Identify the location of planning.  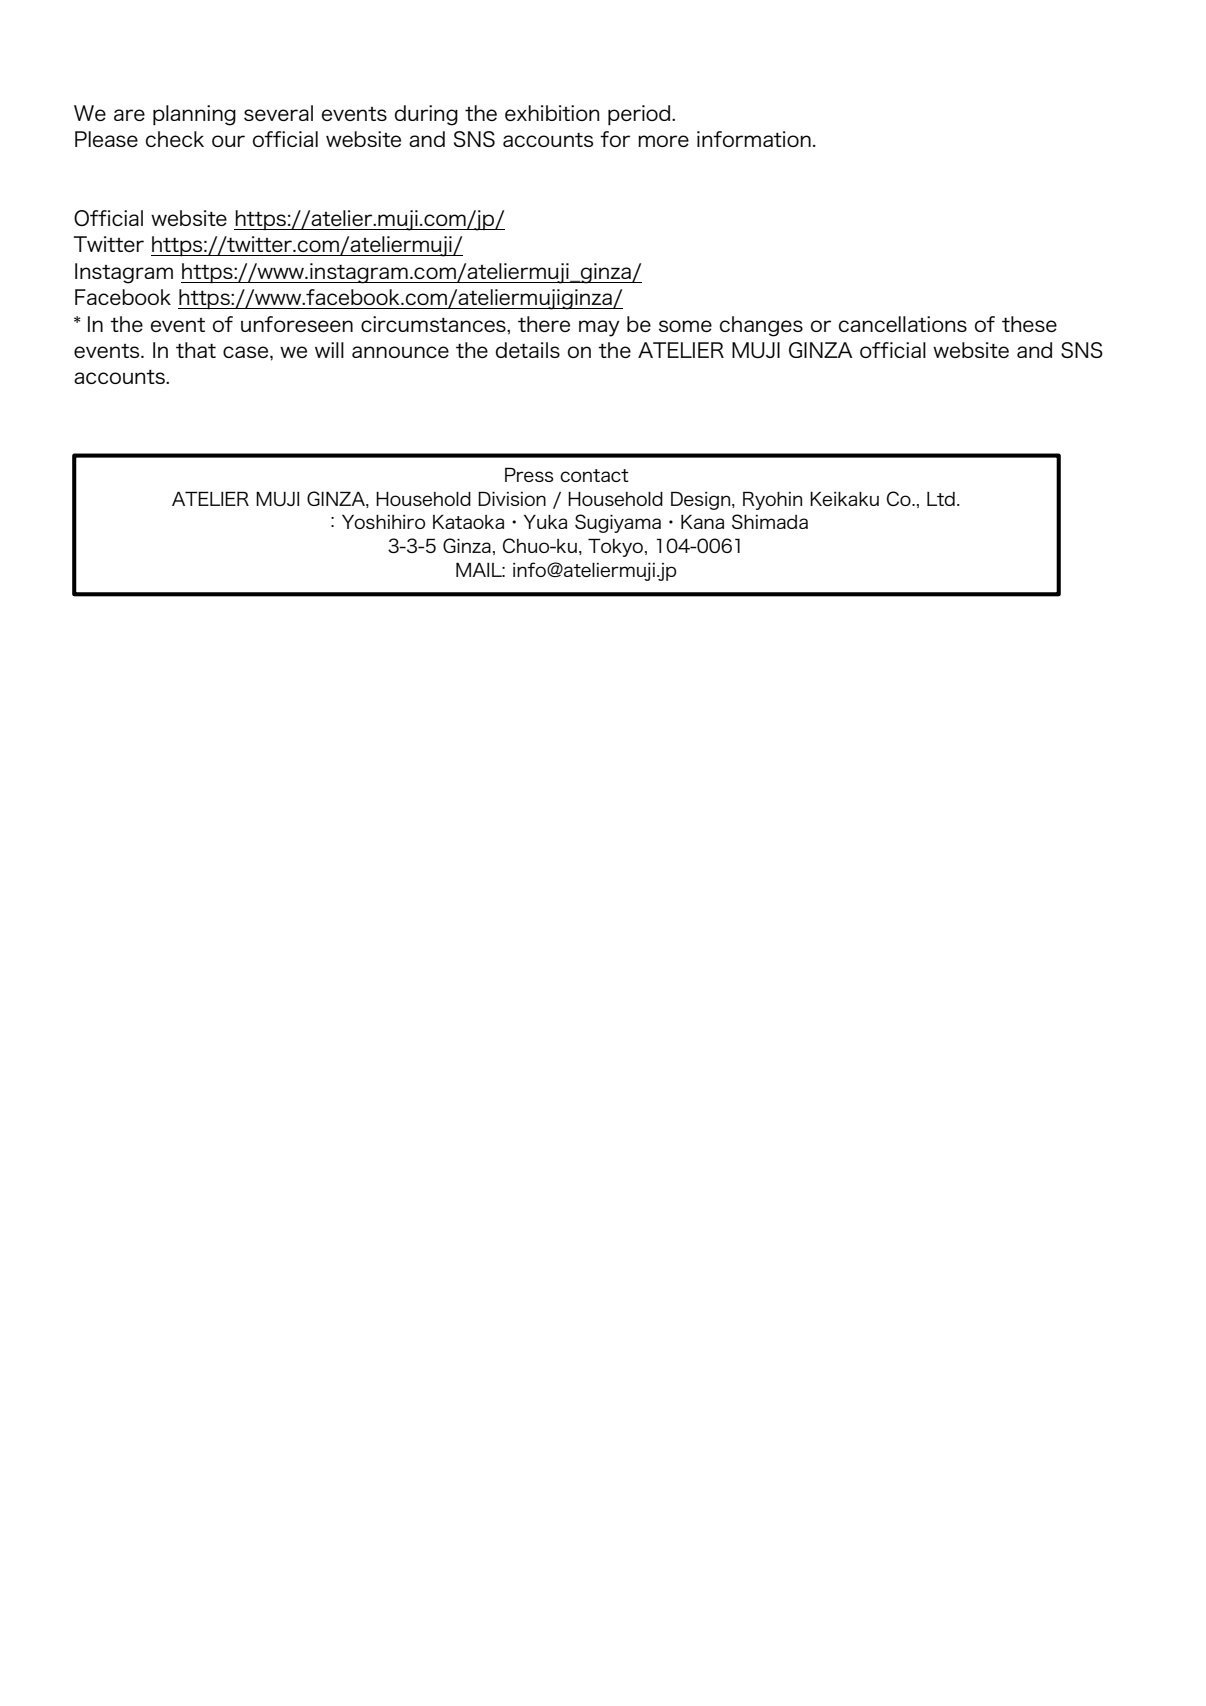
(194, 115).
